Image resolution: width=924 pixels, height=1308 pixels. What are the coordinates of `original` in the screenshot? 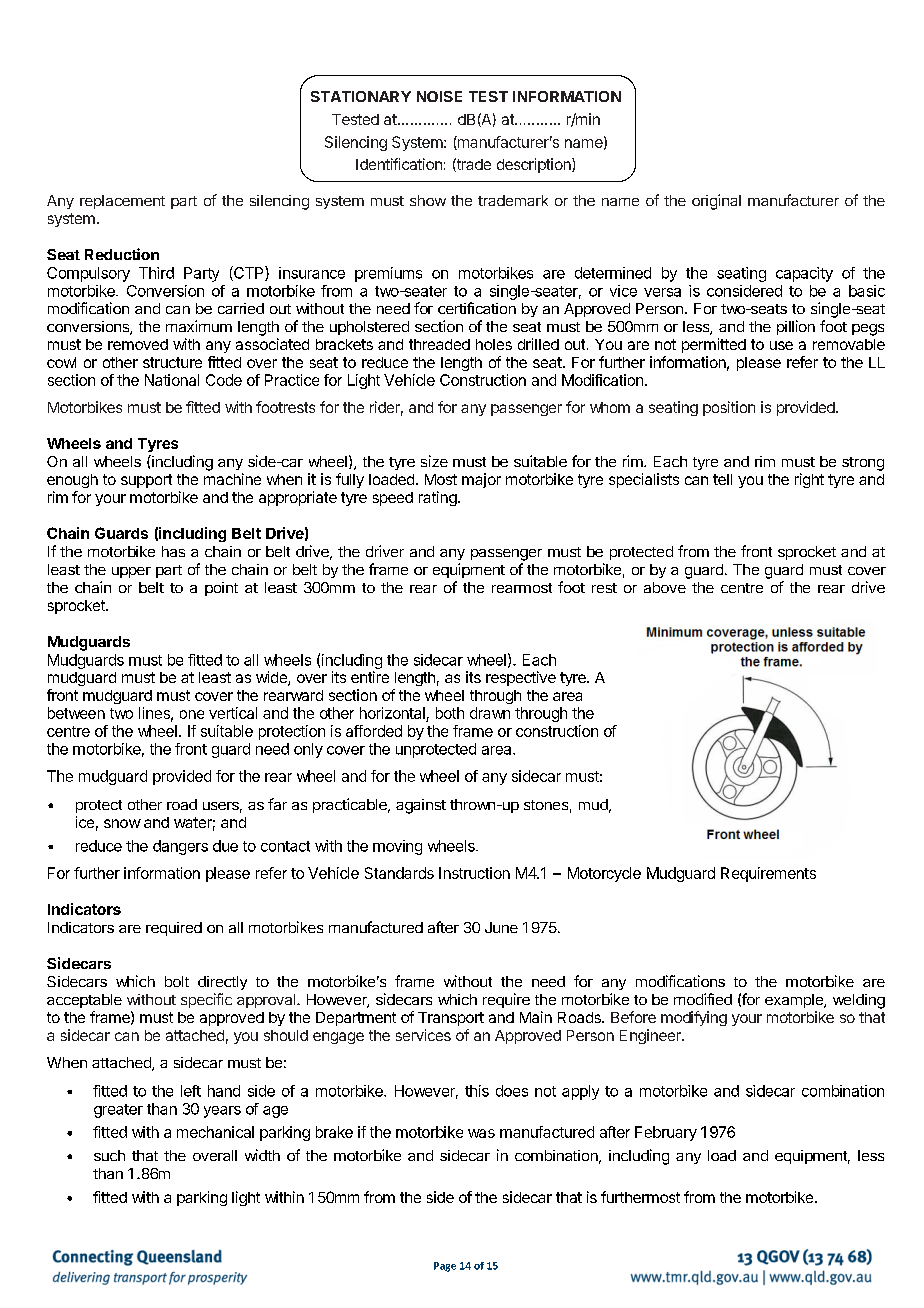 It's located at (716, 202).
